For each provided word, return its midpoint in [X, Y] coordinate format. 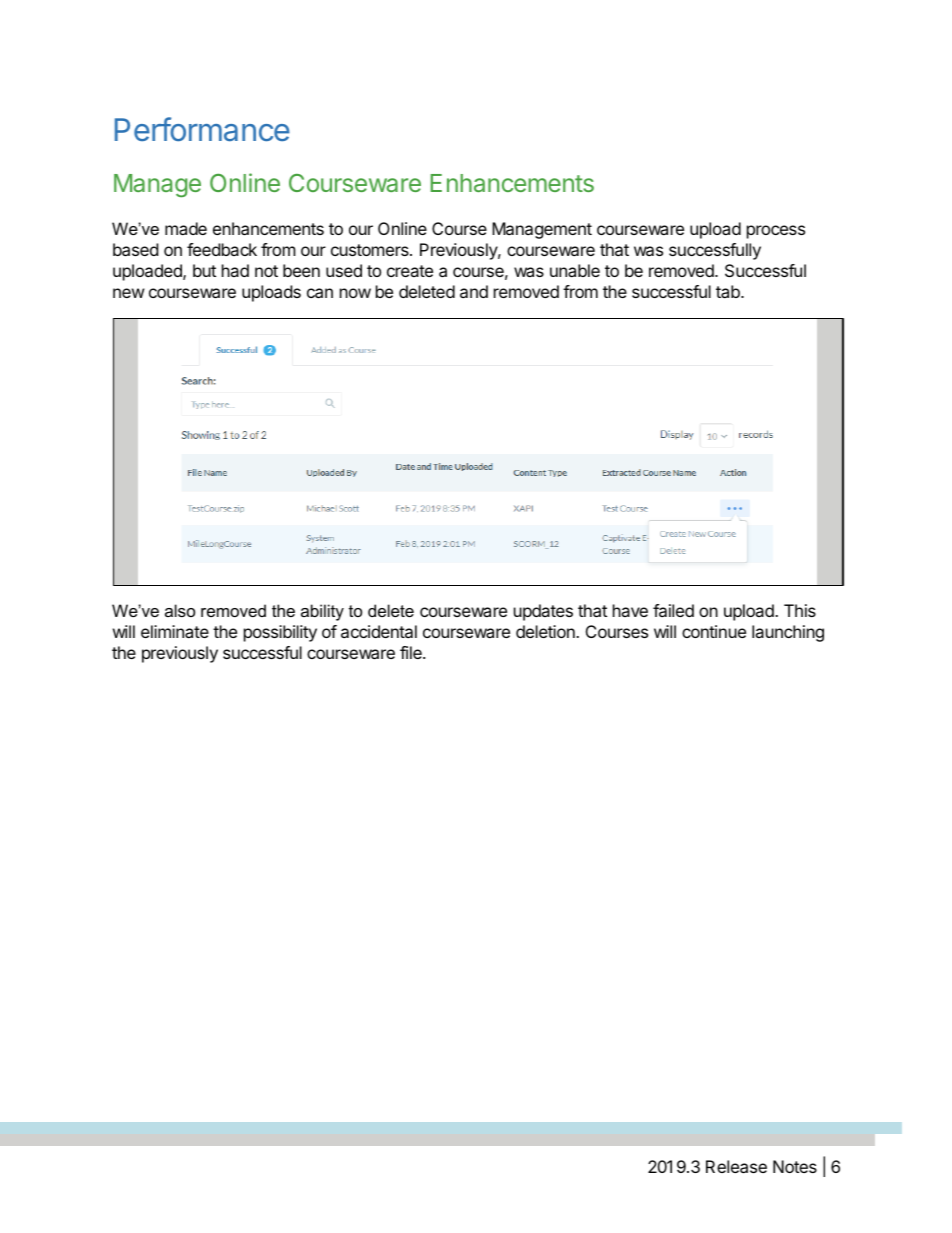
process [776, 232]
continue [714, 631]
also [180, 610]
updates [543, 612]
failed [673, 610]
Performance [202, 129]
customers [371, 250]
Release [736, 1166]
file [412, 652]
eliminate [175, 631]
